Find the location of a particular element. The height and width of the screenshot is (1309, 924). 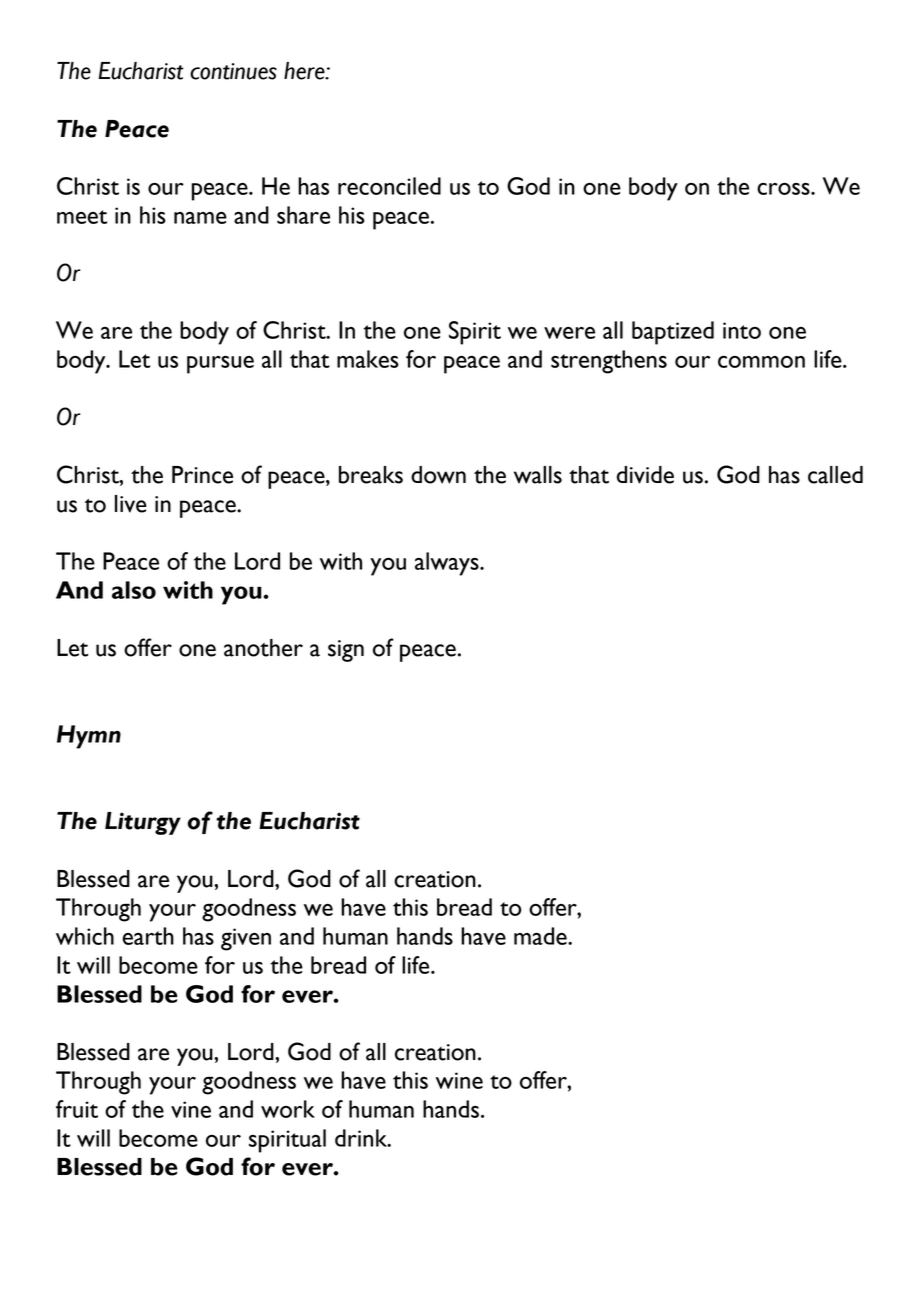

also is located at coordinates (134, 590).
